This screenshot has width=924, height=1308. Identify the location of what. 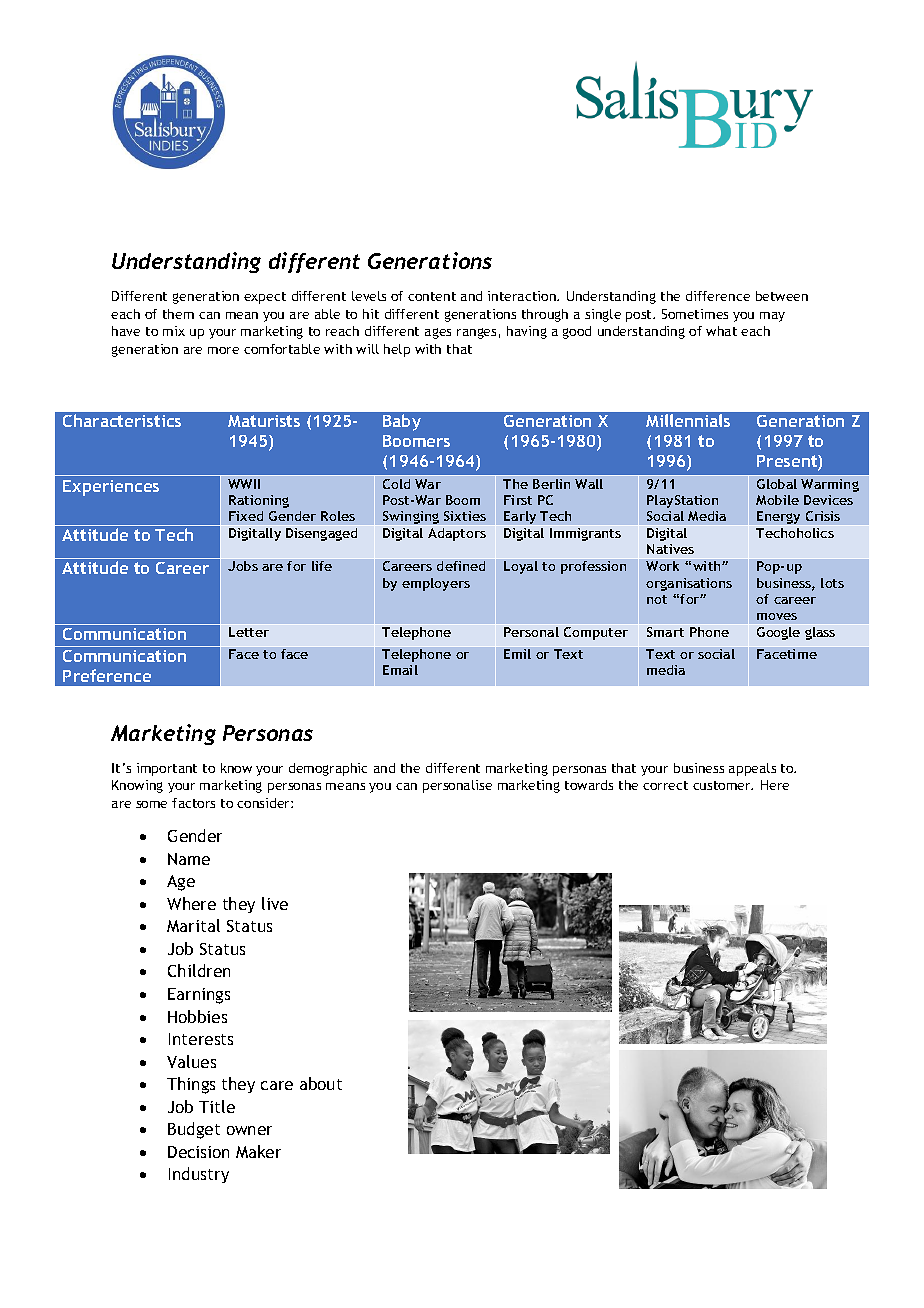
(721, 331).
